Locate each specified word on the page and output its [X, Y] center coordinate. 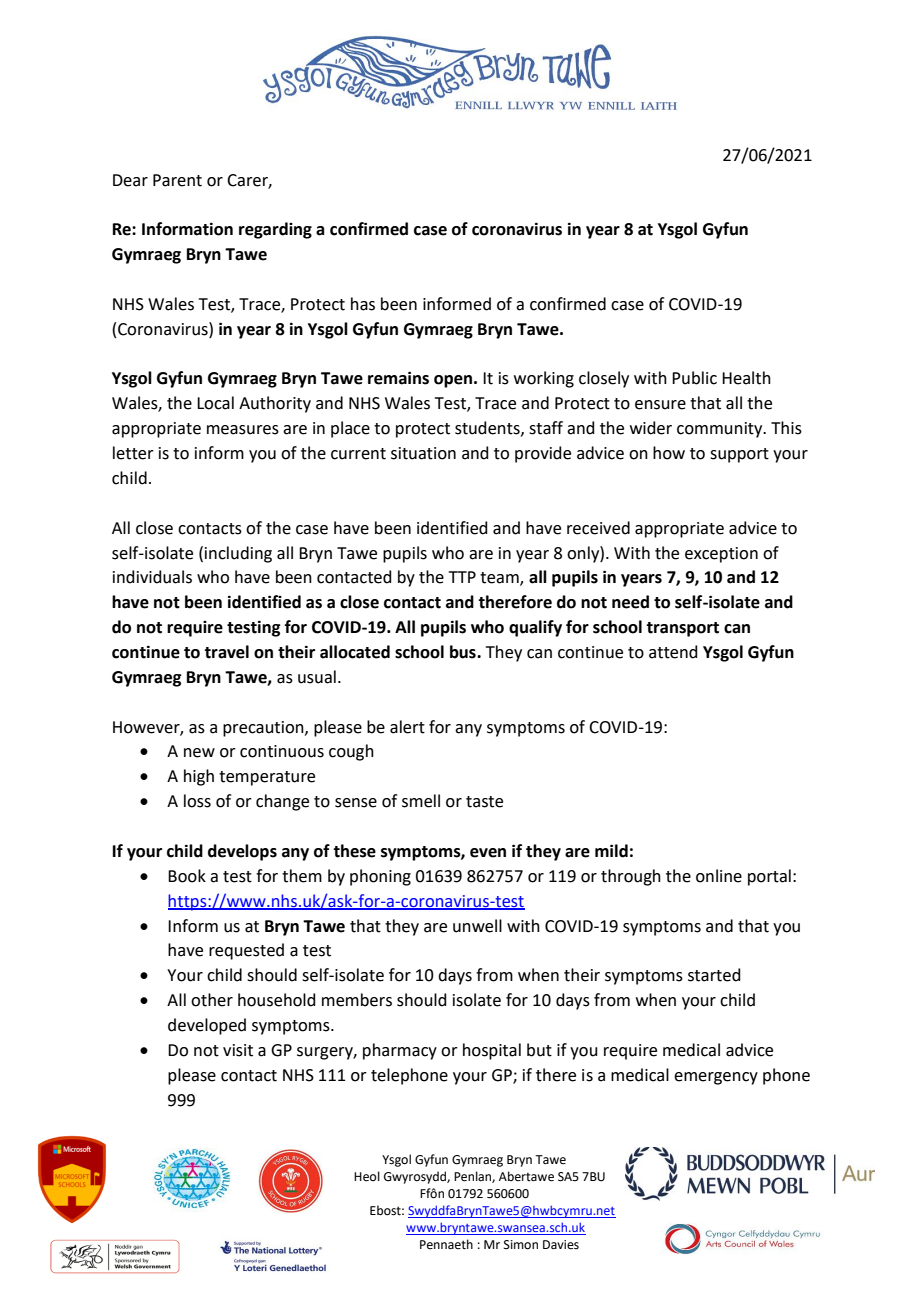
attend [673, 652]
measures [243, 430]
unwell [477, 926]
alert [407, 727]
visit [238, 1050]
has [363, 304]
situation [423, 453]
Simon [521, 1245]
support [739, 455]
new [199, 753]
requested [246, 951]
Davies [561, 1245]
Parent [177, 180]
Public [694, 378]
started [714, 975]
